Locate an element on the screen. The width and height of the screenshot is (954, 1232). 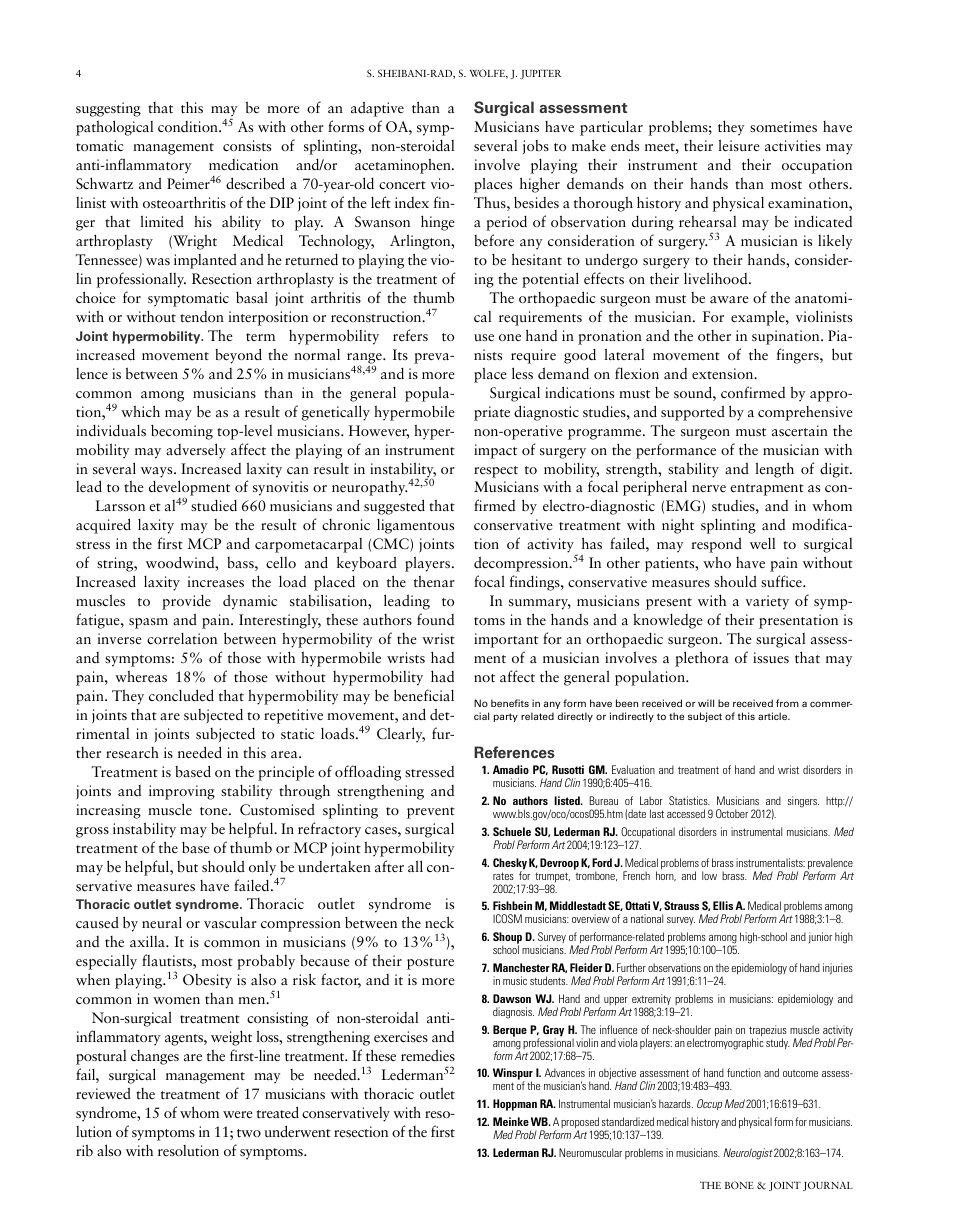
sometimes is located at coordinates (783, 126).
